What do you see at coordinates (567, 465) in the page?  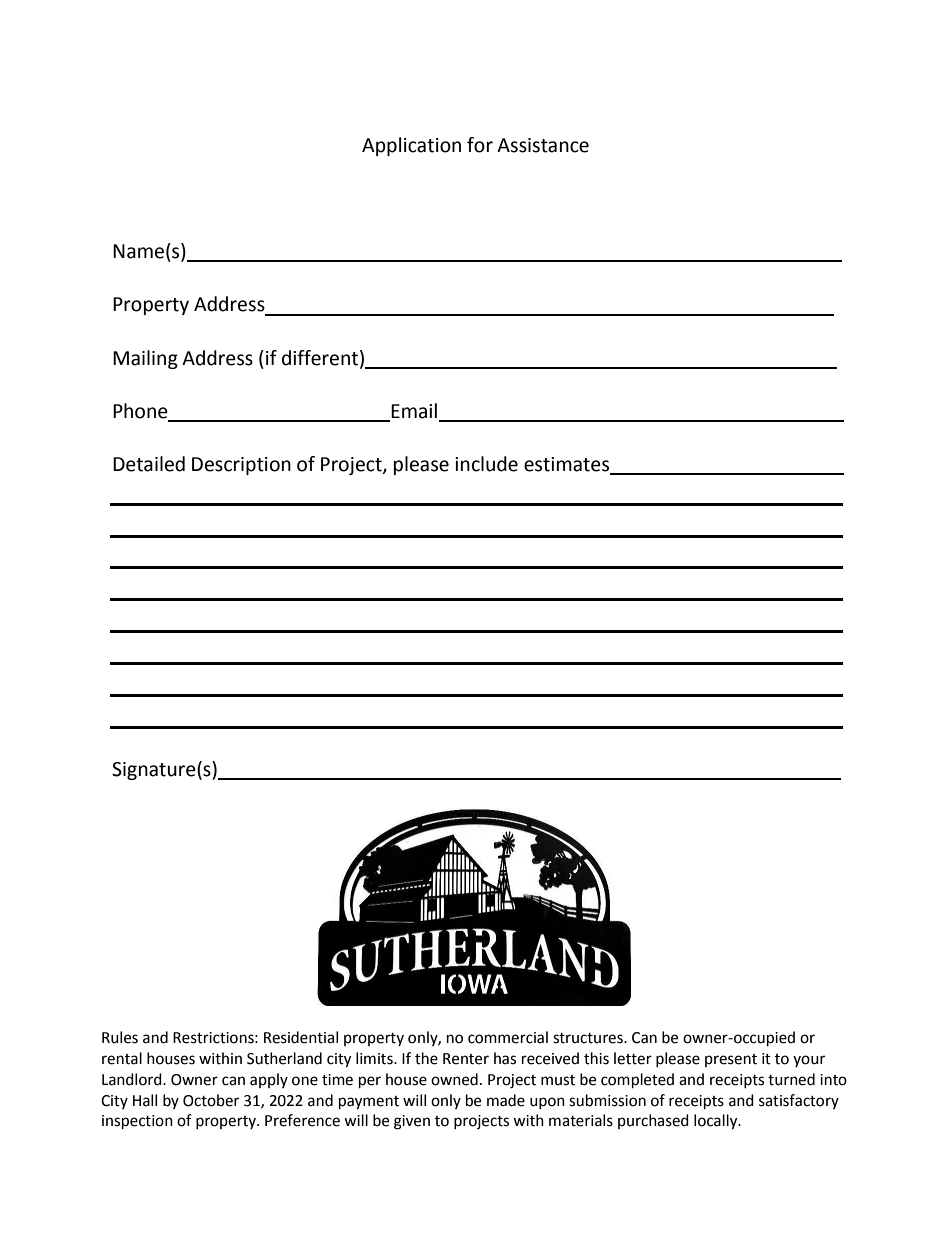 I see `estimates` at bounding box center [567, 465].
